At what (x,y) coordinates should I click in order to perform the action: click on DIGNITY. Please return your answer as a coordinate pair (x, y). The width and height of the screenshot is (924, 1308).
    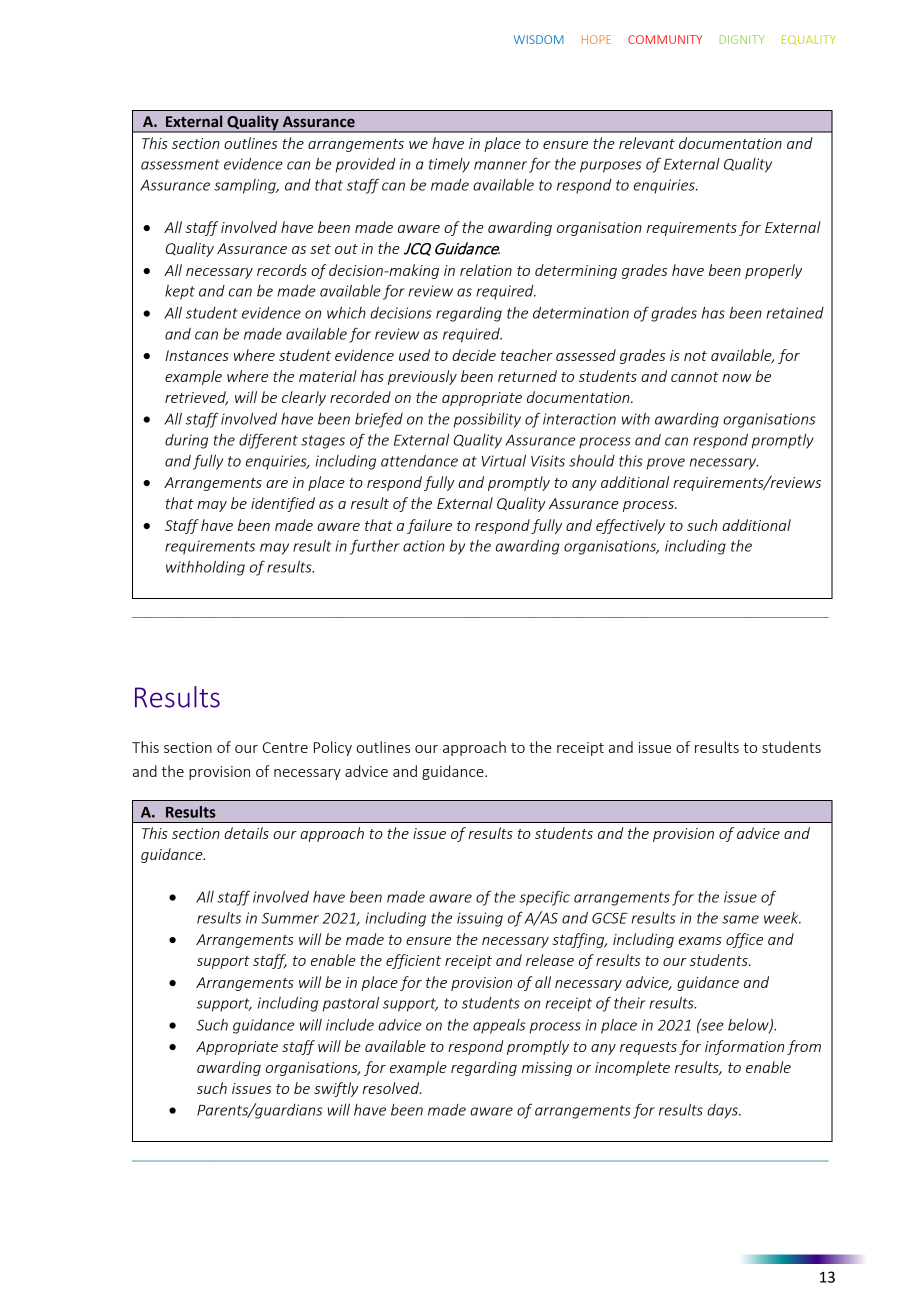
    Looking at the image, I should click on (742, 39).
